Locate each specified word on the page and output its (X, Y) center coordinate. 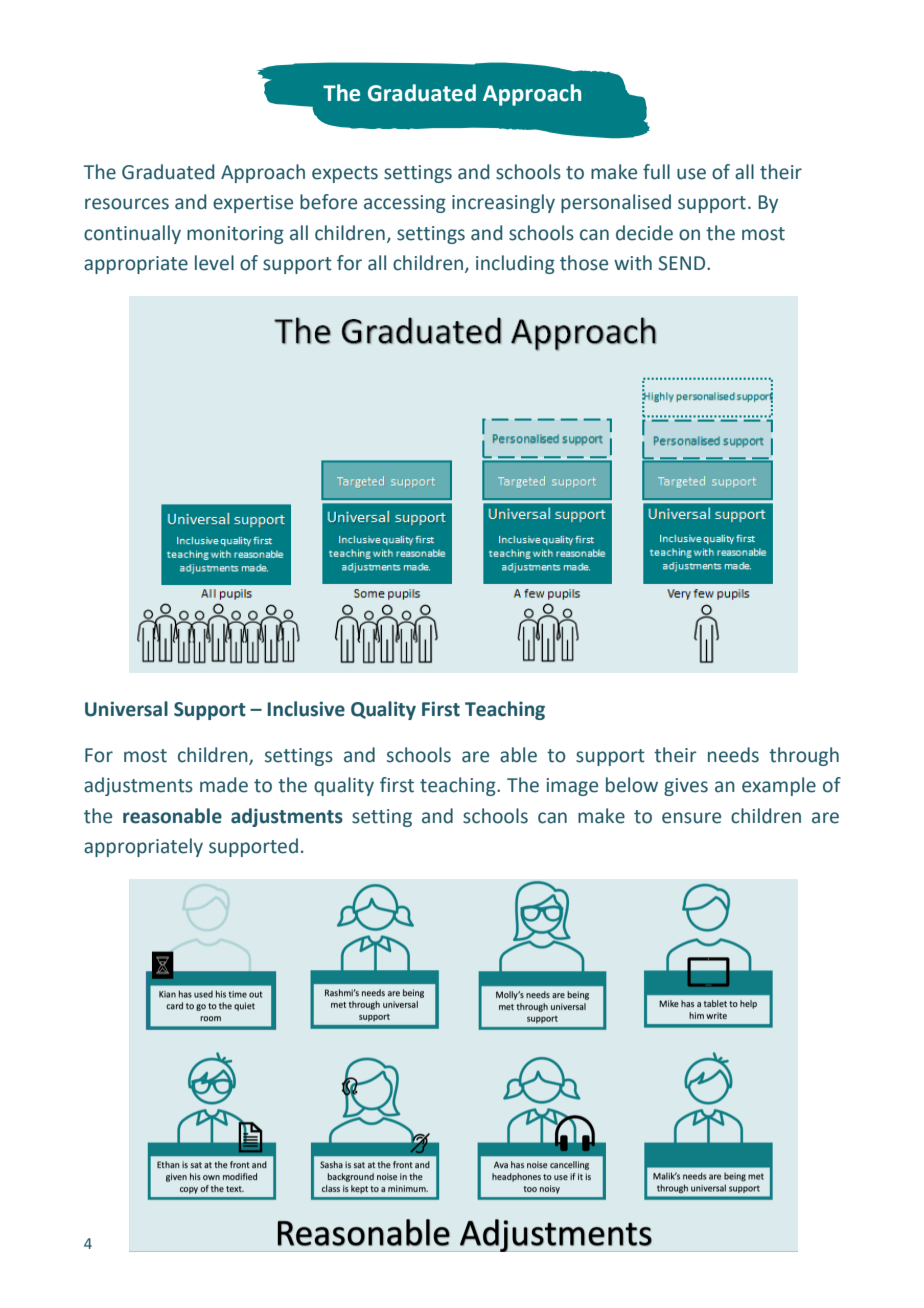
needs (733, 755)
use (691, 174)
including (515, 264)
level (214, 263)
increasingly (503, 203)
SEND (683, 263)
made (224, 785)
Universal (126, 709)
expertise (253, 204)
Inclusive (306, 709)
